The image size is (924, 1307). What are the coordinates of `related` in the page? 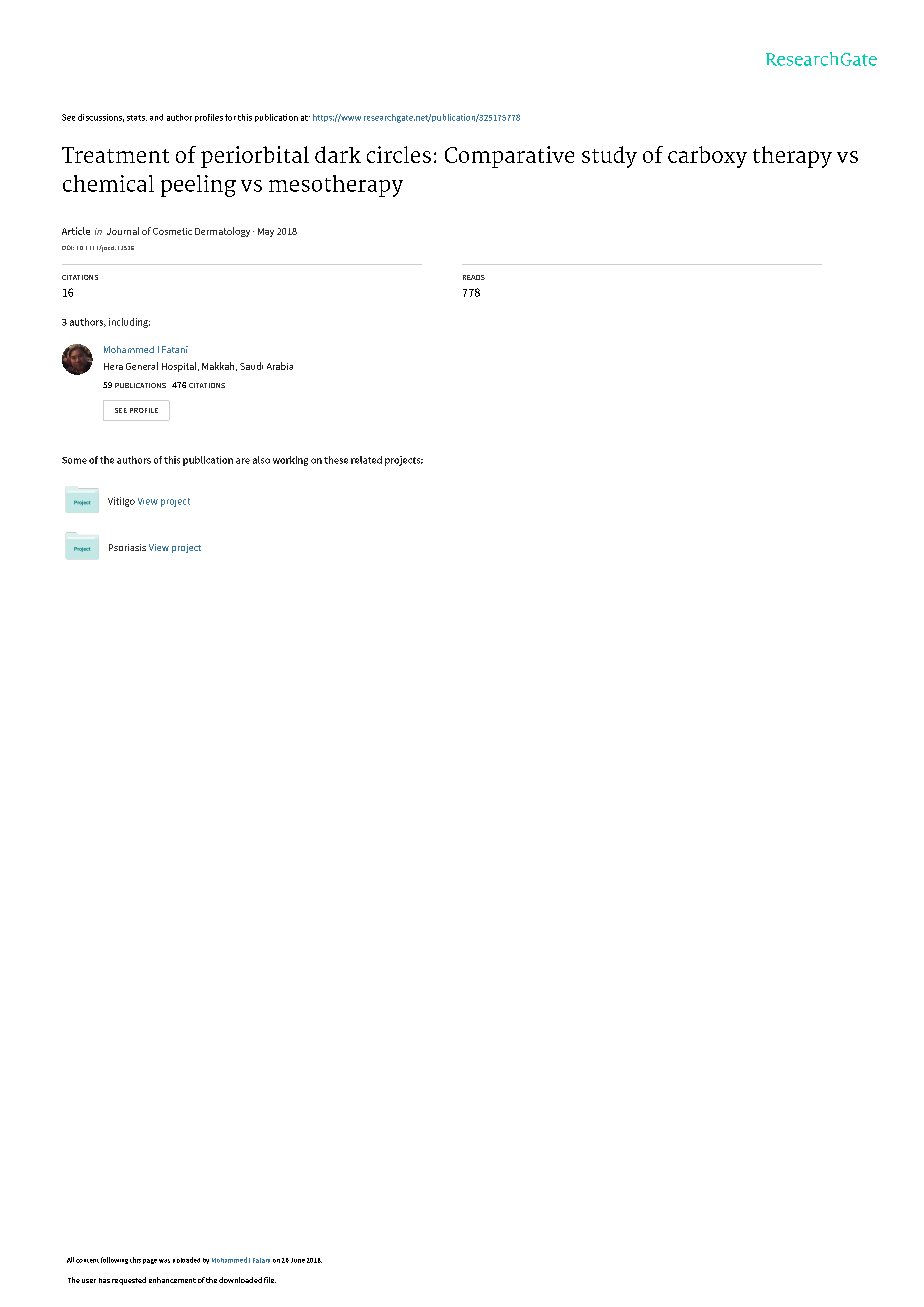 It's located at (366, 460).
